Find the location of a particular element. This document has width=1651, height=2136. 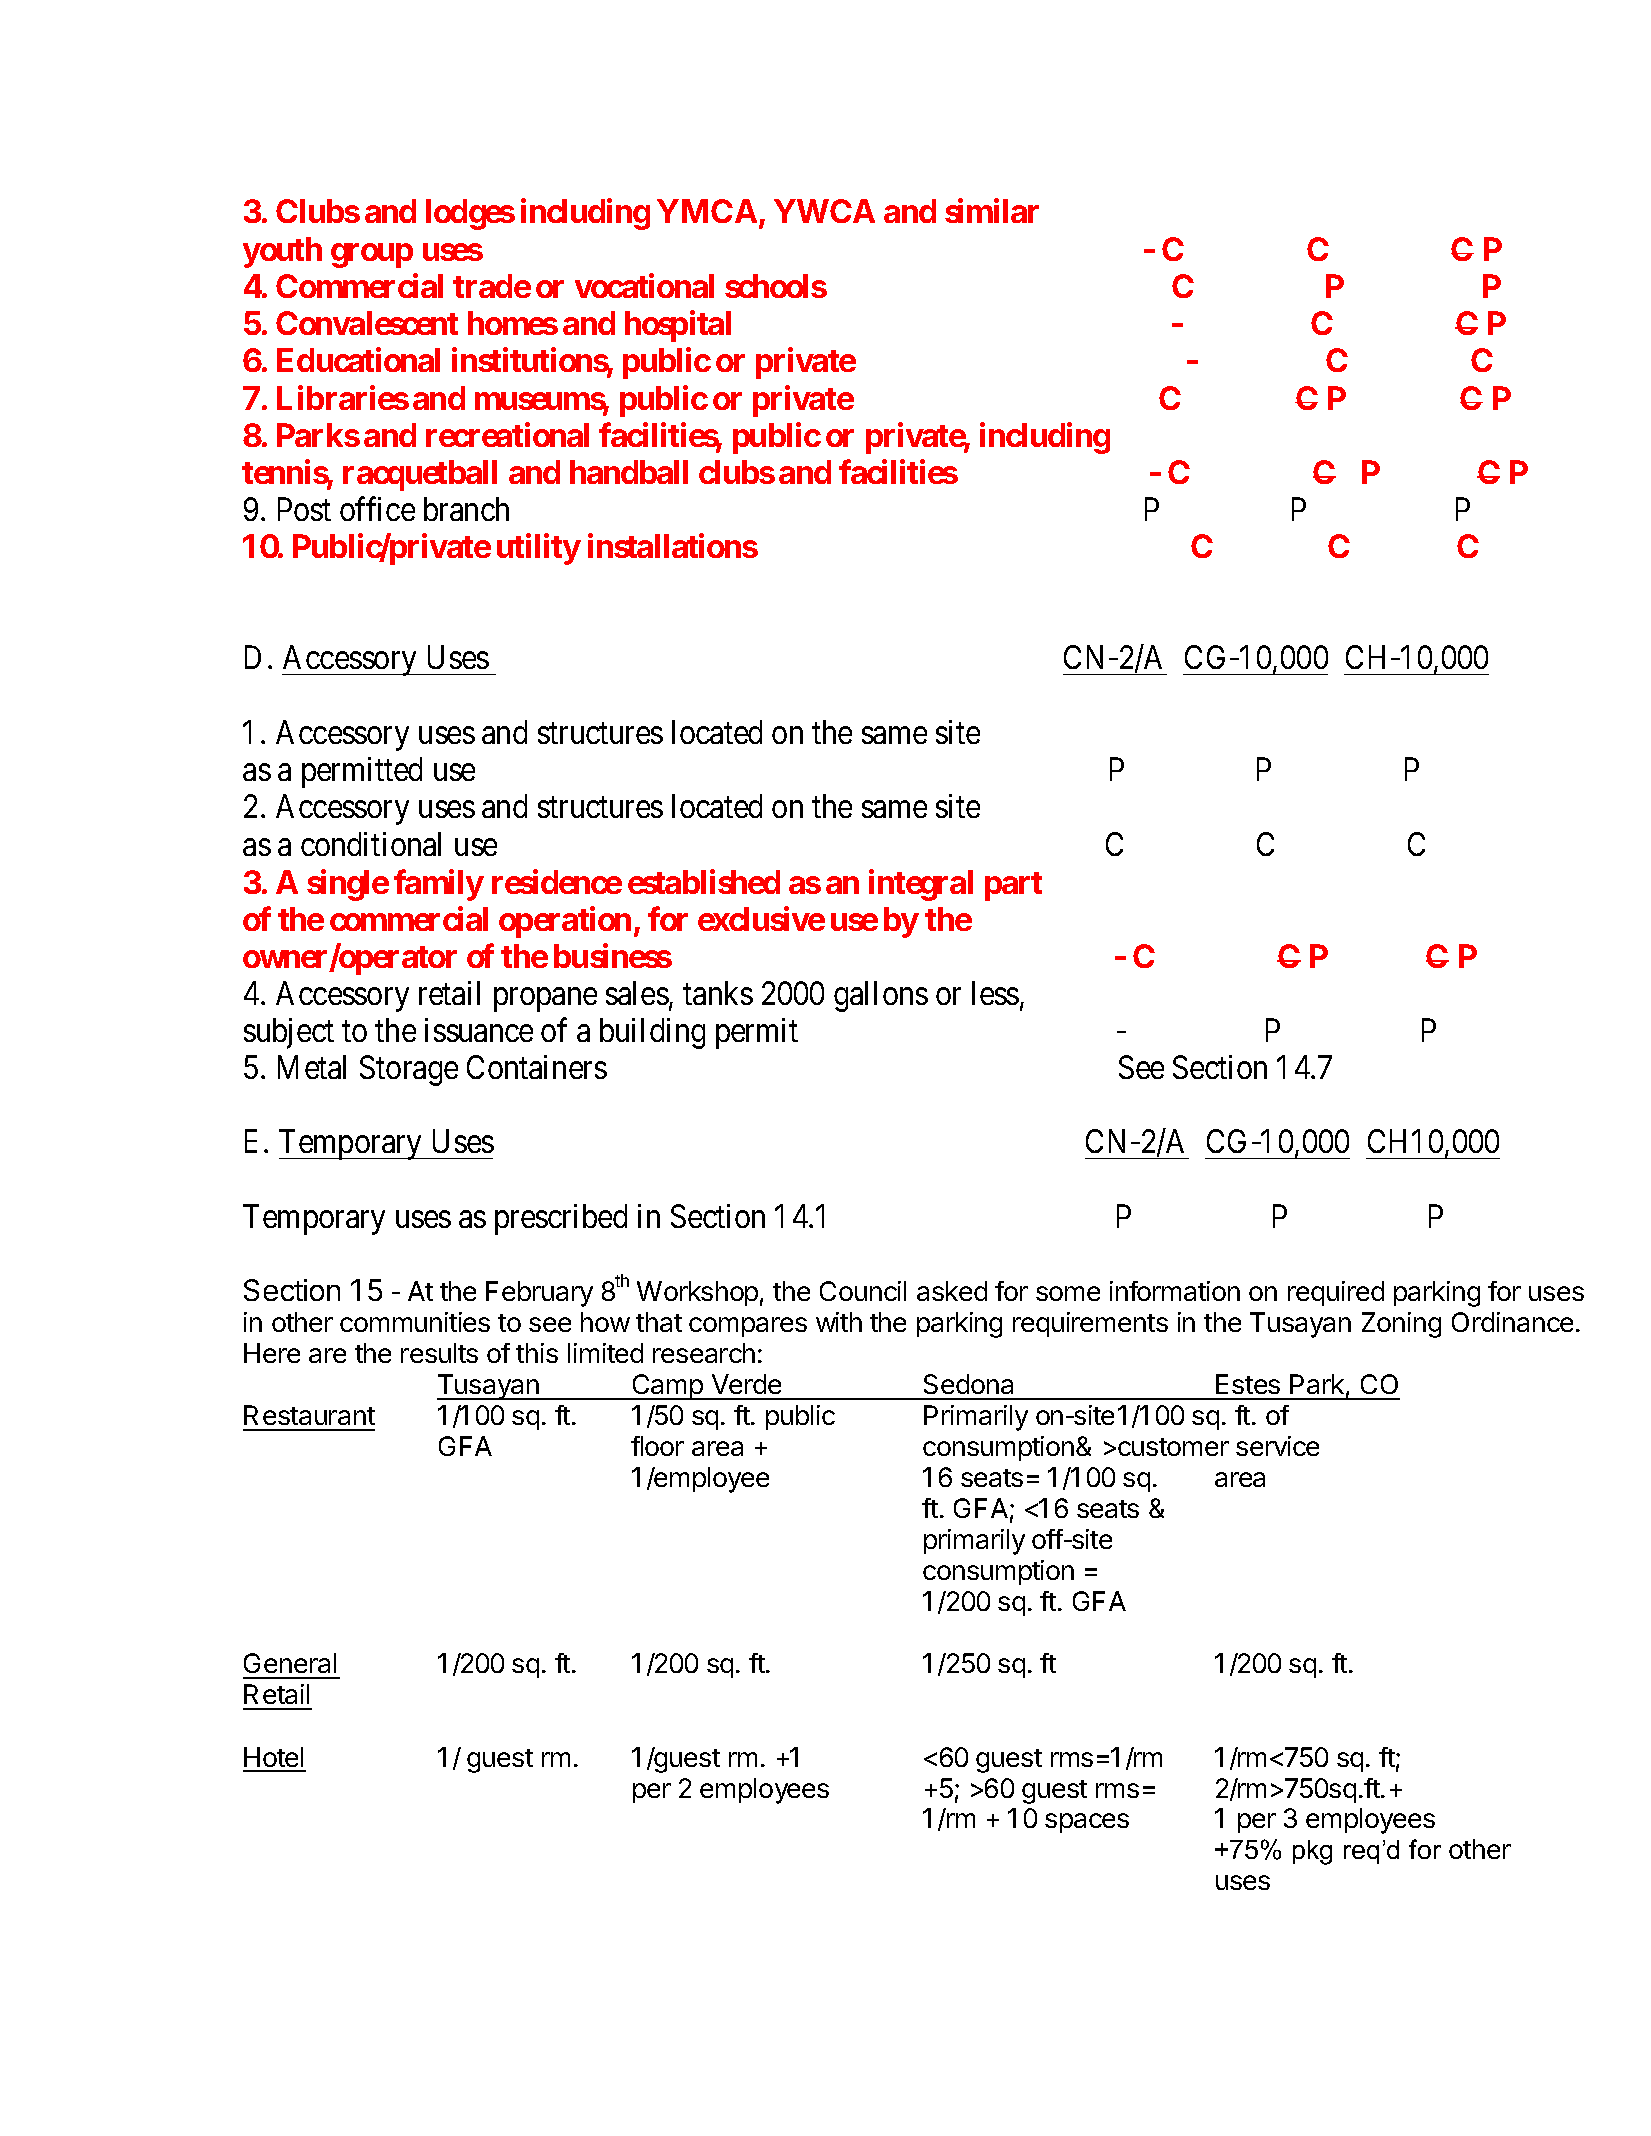

issuance is located at coordinates (479, 1030).
